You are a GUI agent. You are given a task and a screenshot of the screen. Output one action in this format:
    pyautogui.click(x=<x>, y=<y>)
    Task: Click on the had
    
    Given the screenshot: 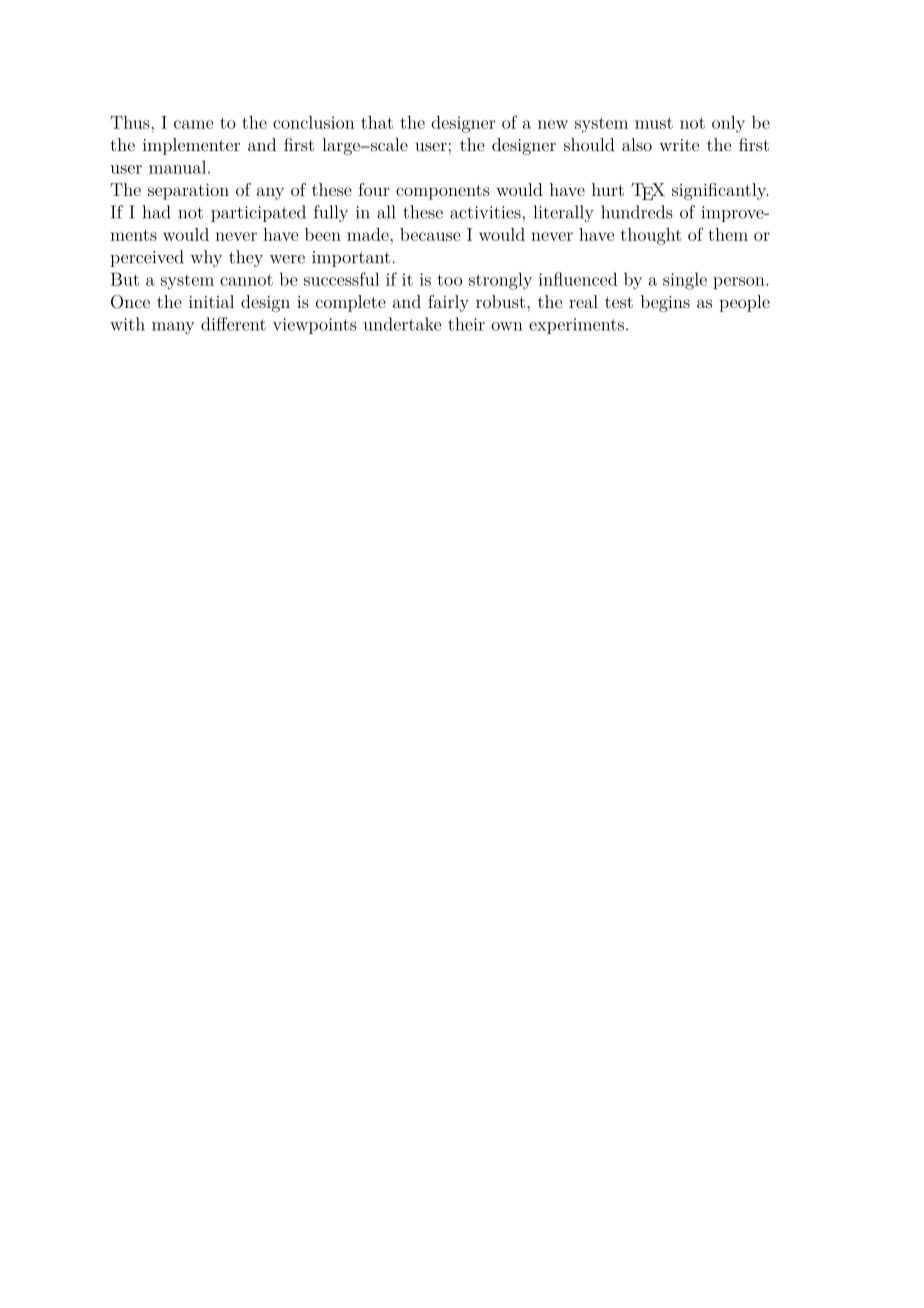 What is the action you would take?
    pyautogui.click(x=156, y=212)
